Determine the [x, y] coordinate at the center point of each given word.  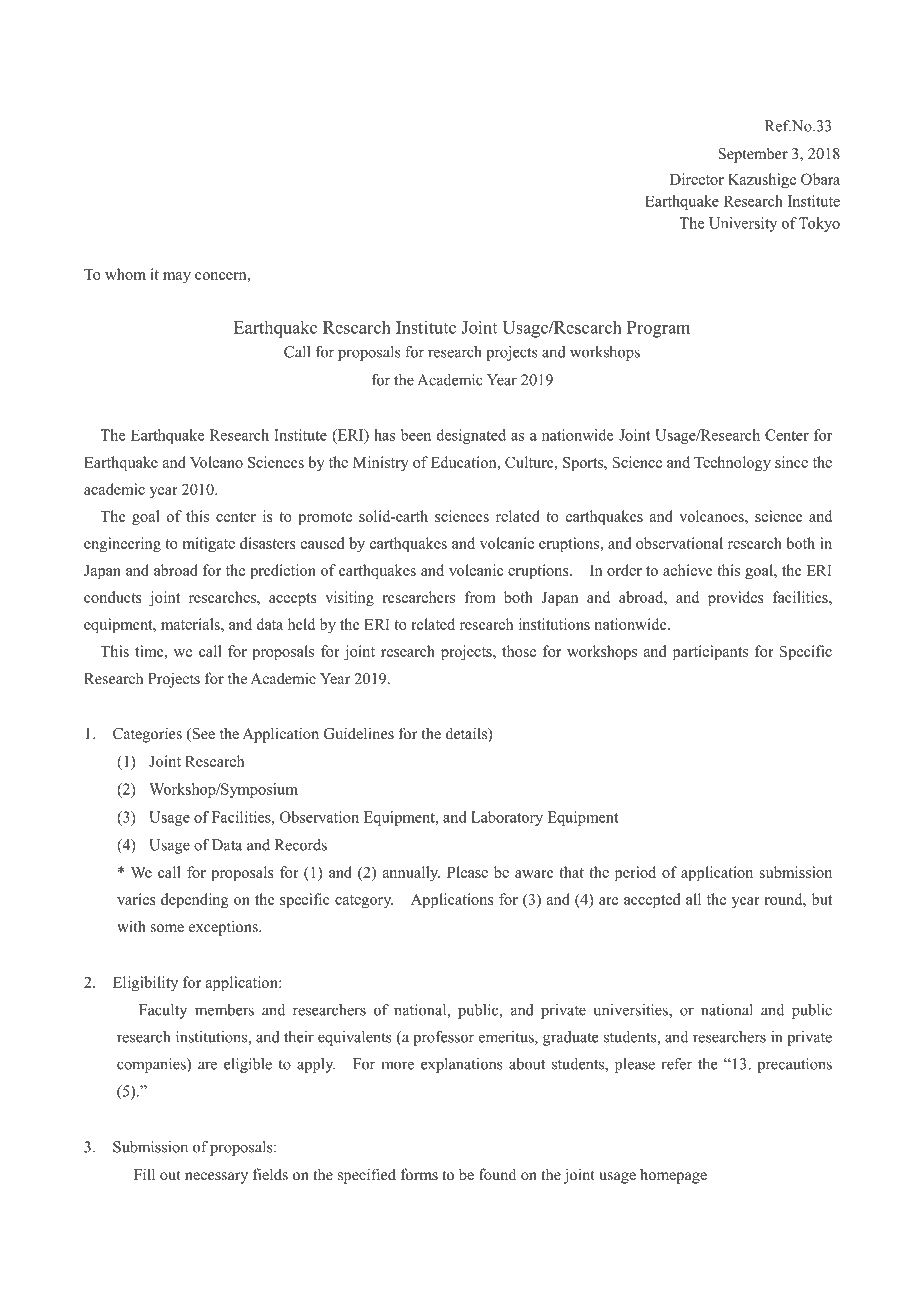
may [177, 278]
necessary [216, 1178]
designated [471, 436]
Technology [732, 464]
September [753, 155]
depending [195, 901]
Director [697, 179]
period [635, 874]
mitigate [209, 545]
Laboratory [507, 818]
